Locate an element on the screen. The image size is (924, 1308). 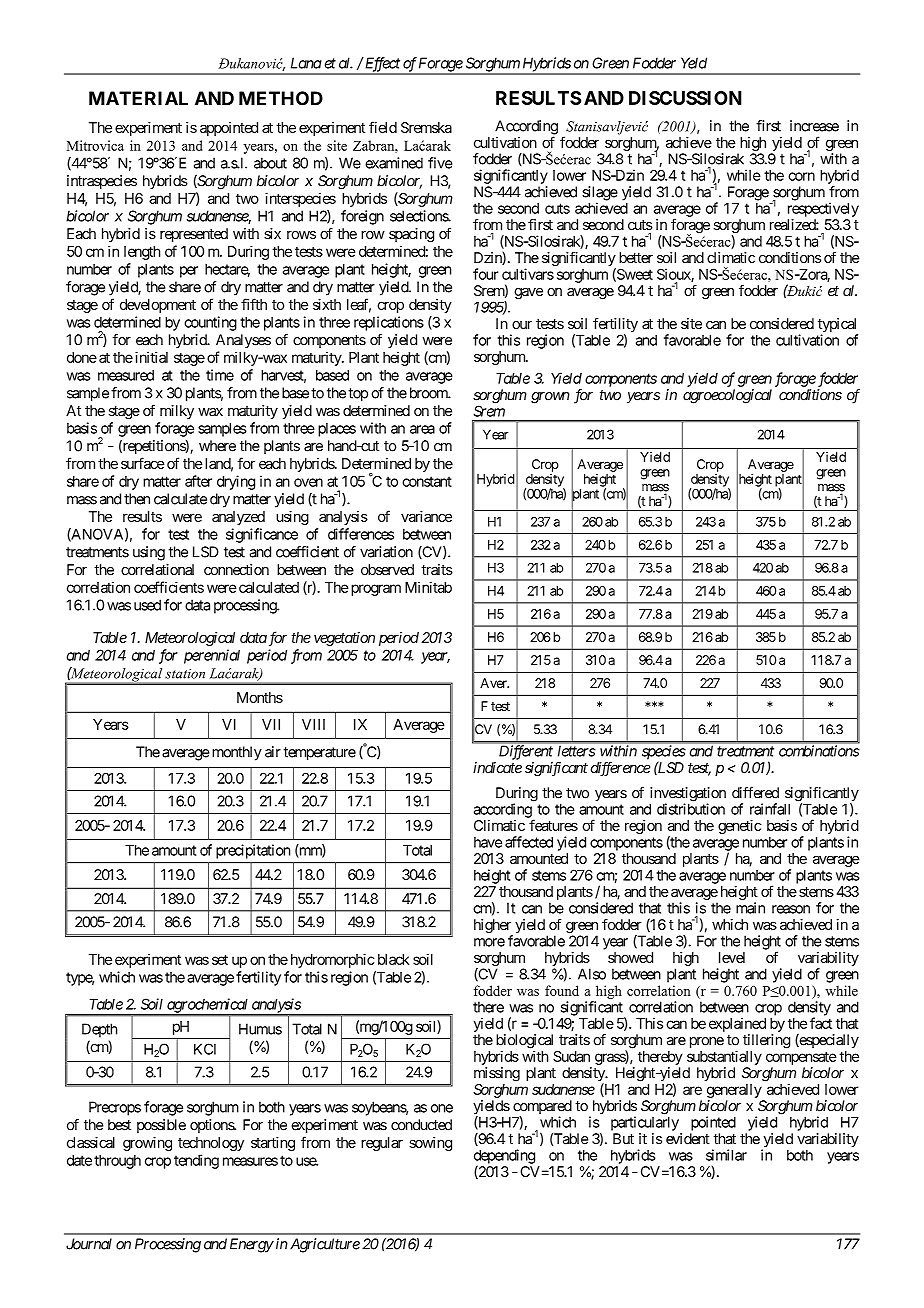
tending is located at coordinates (196, 1161).
